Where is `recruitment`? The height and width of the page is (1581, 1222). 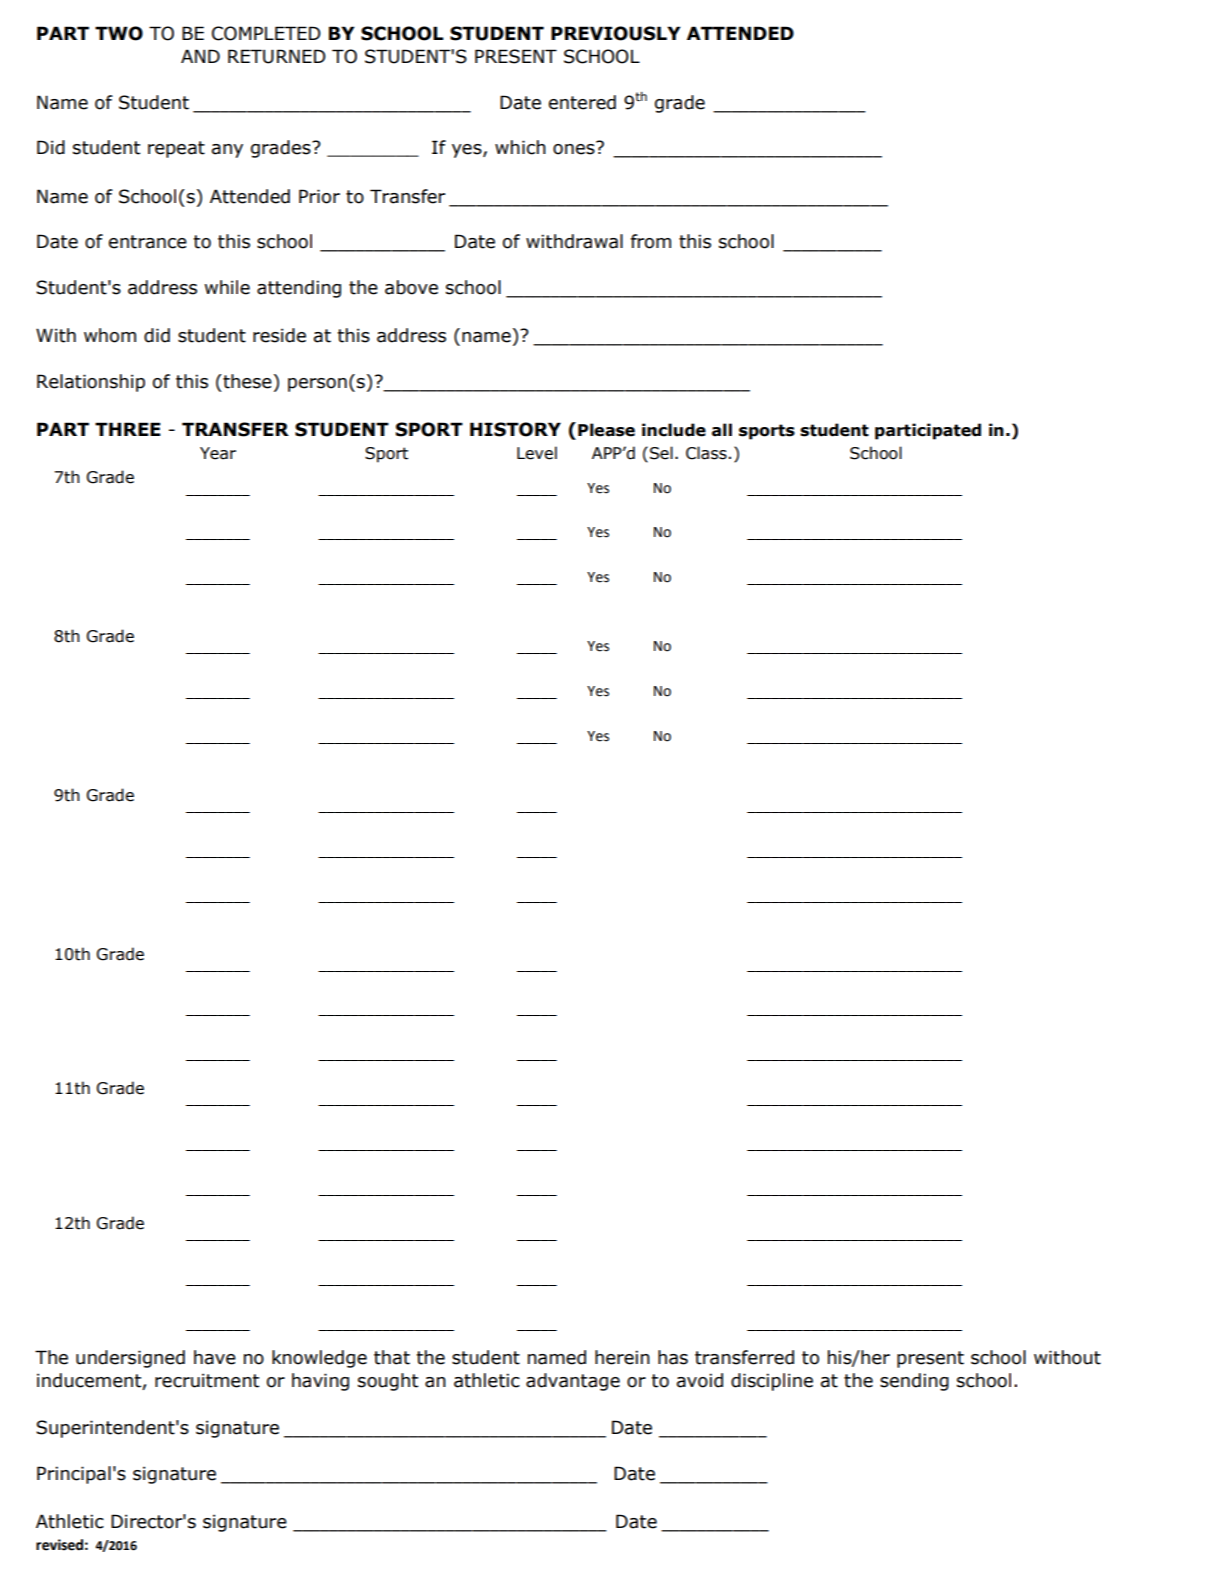 recruitment is located at coordinates (207, 1380).
